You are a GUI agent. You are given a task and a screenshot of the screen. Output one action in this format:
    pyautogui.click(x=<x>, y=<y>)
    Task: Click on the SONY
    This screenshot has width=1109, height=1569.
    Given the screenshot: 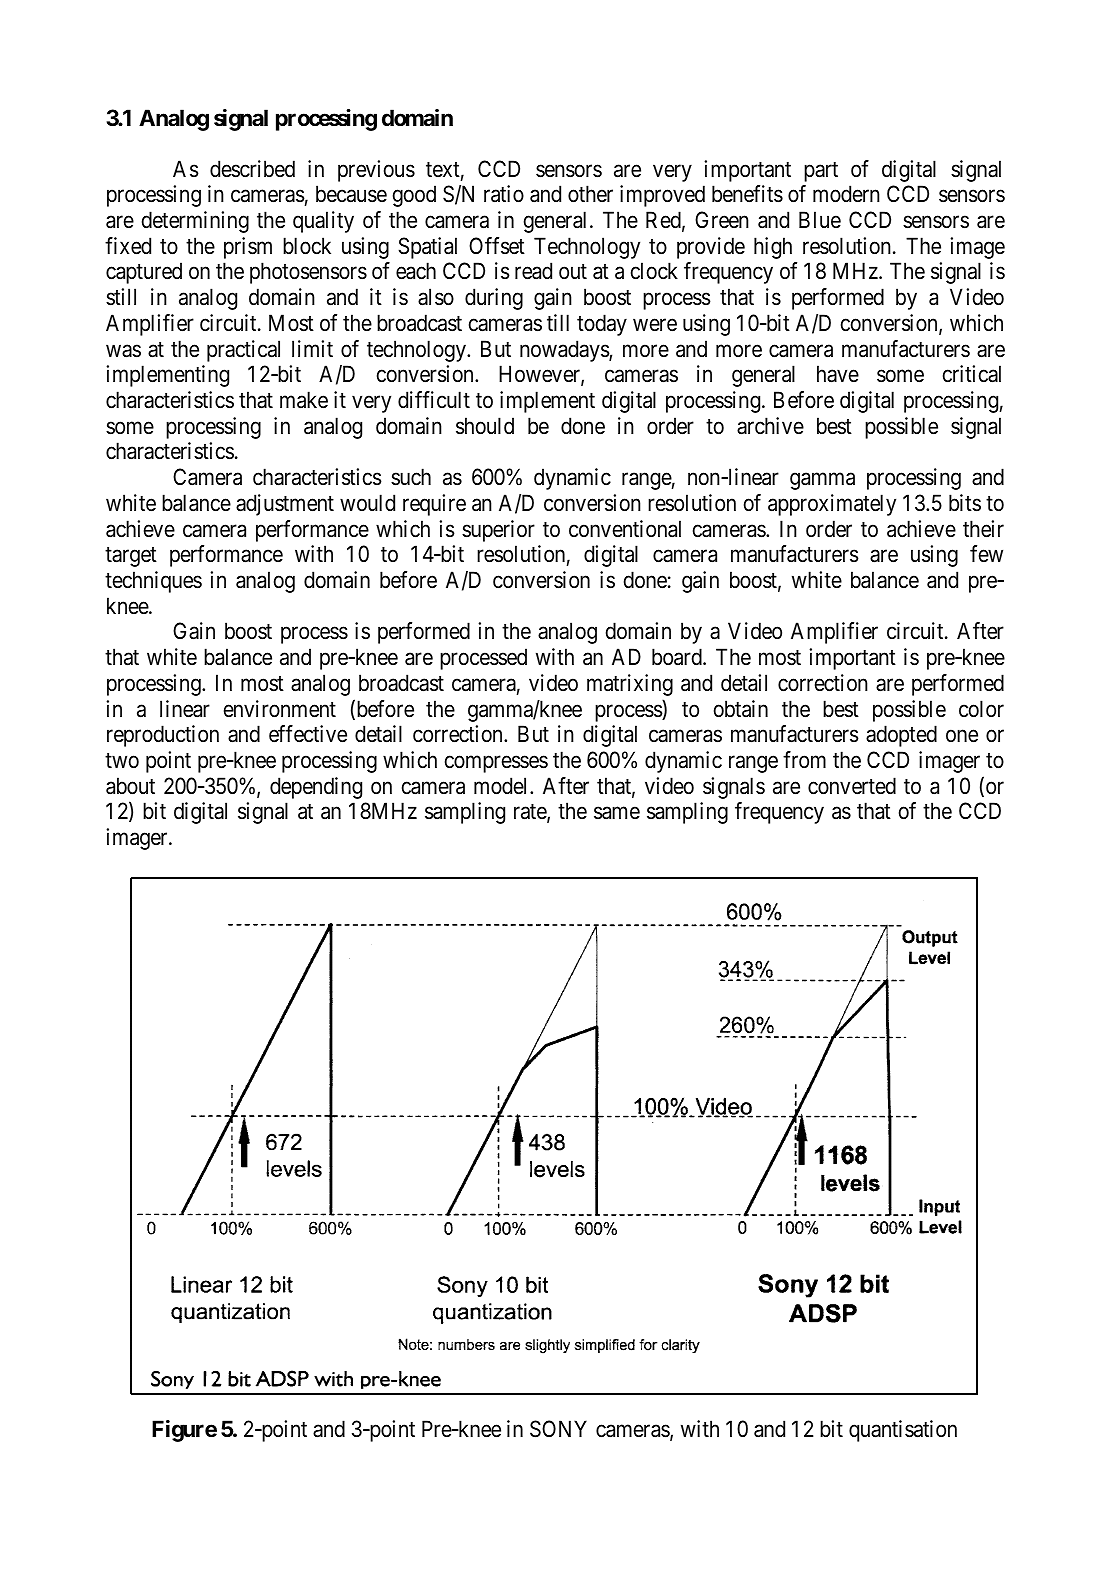 What is the action you would take?
    pyautogui.click(x=558, y=1429)
